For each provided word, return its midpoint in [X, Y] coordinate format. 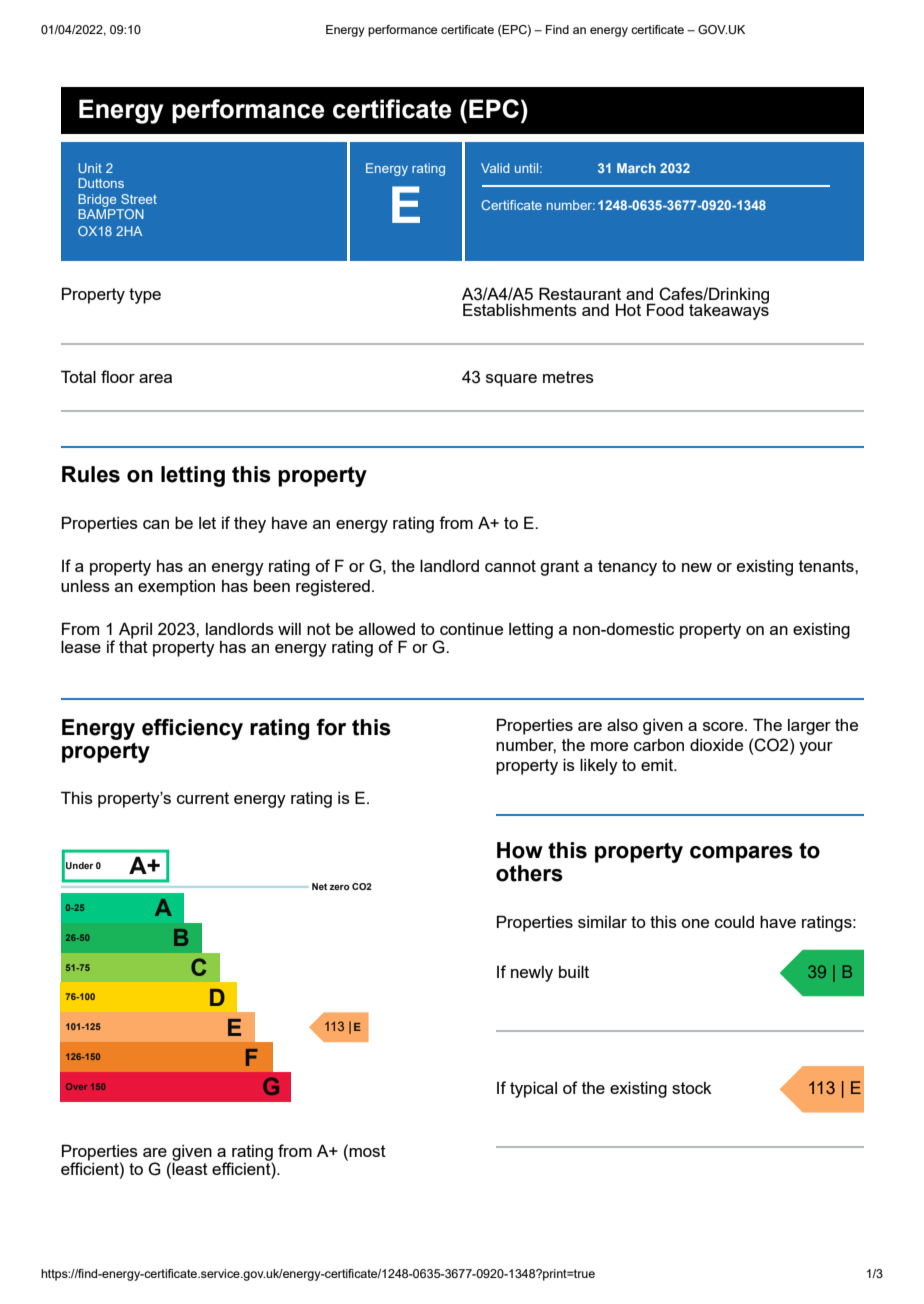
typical [533, 1089]
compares [741, 854]
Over [76, 1086]
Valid [495, 168]
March [636, 168]
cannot [510, 566]
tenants [827, 566]
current [203, 798]
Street [139, 199]
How [520, 850]
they [250, 524]
